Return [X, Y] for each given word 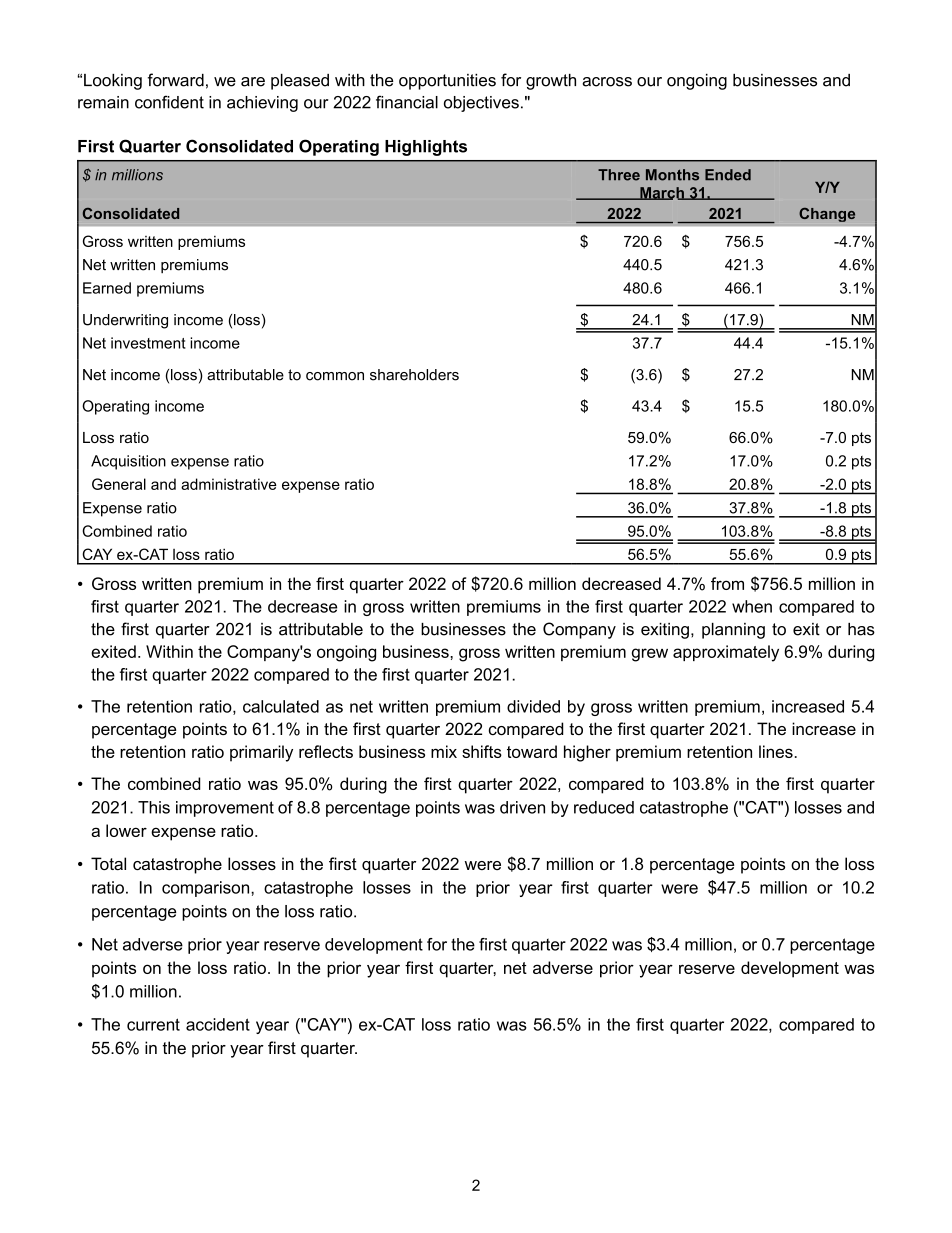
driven [522, 807]
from [727, 583]
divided [533, 706]
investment [148, 343]
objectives [481, 104]
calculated [281, 706]
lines [776, 751]
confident [169, 102]
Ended [728, 175]
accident [218, 1024]
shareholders [414, 375]
